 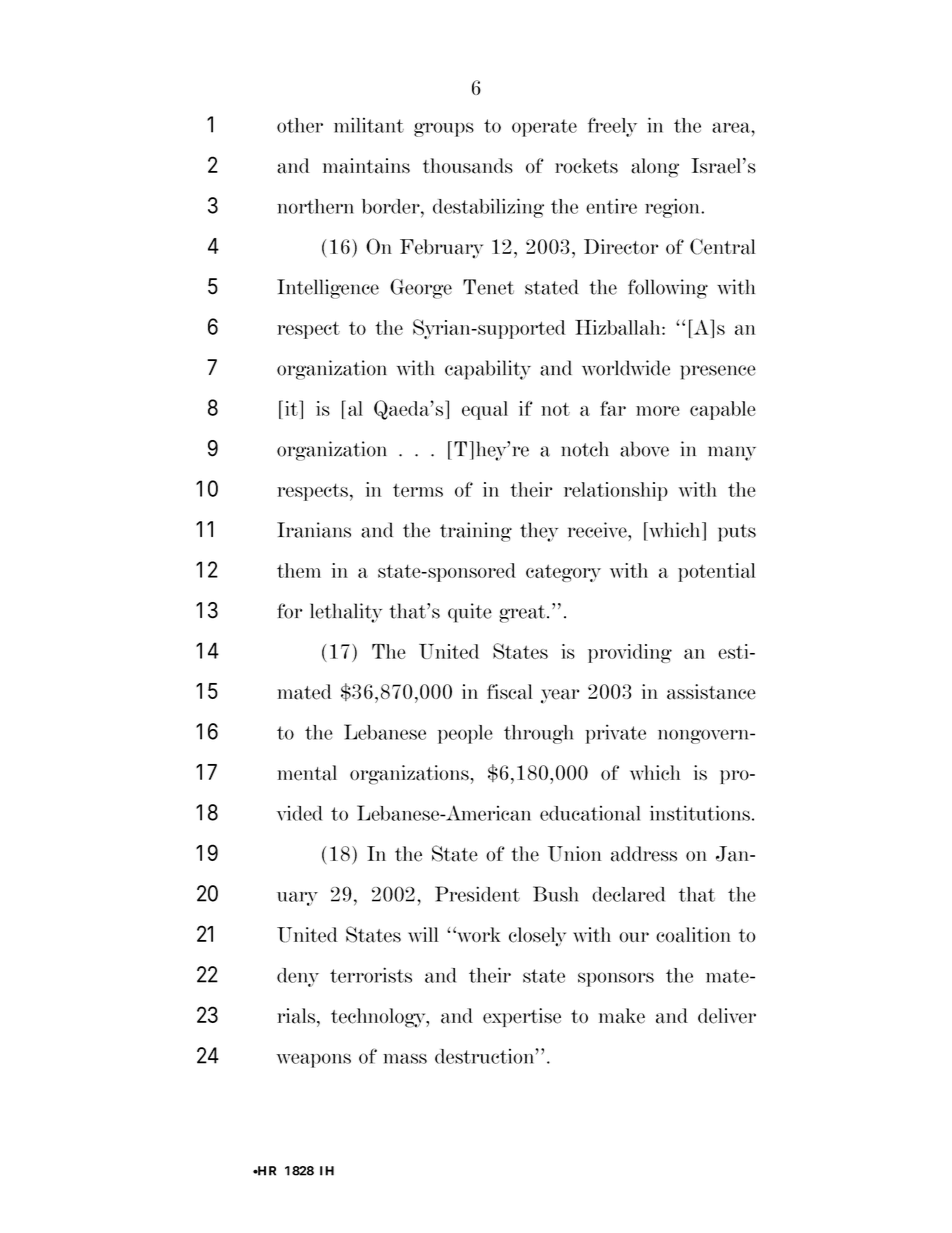 I want to click on great, so click(x=523, y=614).
